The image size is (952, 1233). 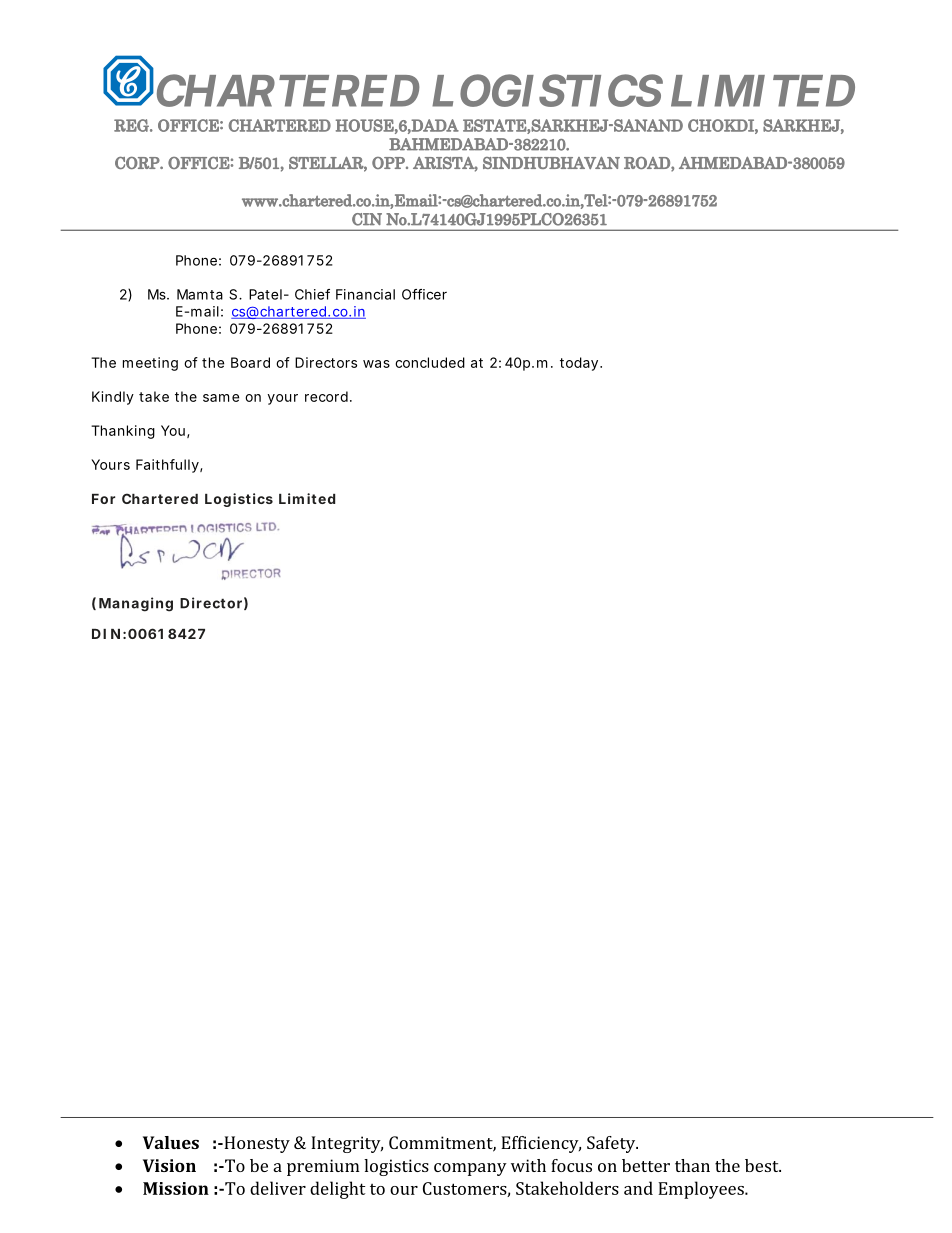 I want to click on Values, so click(x=171, y=1142).
